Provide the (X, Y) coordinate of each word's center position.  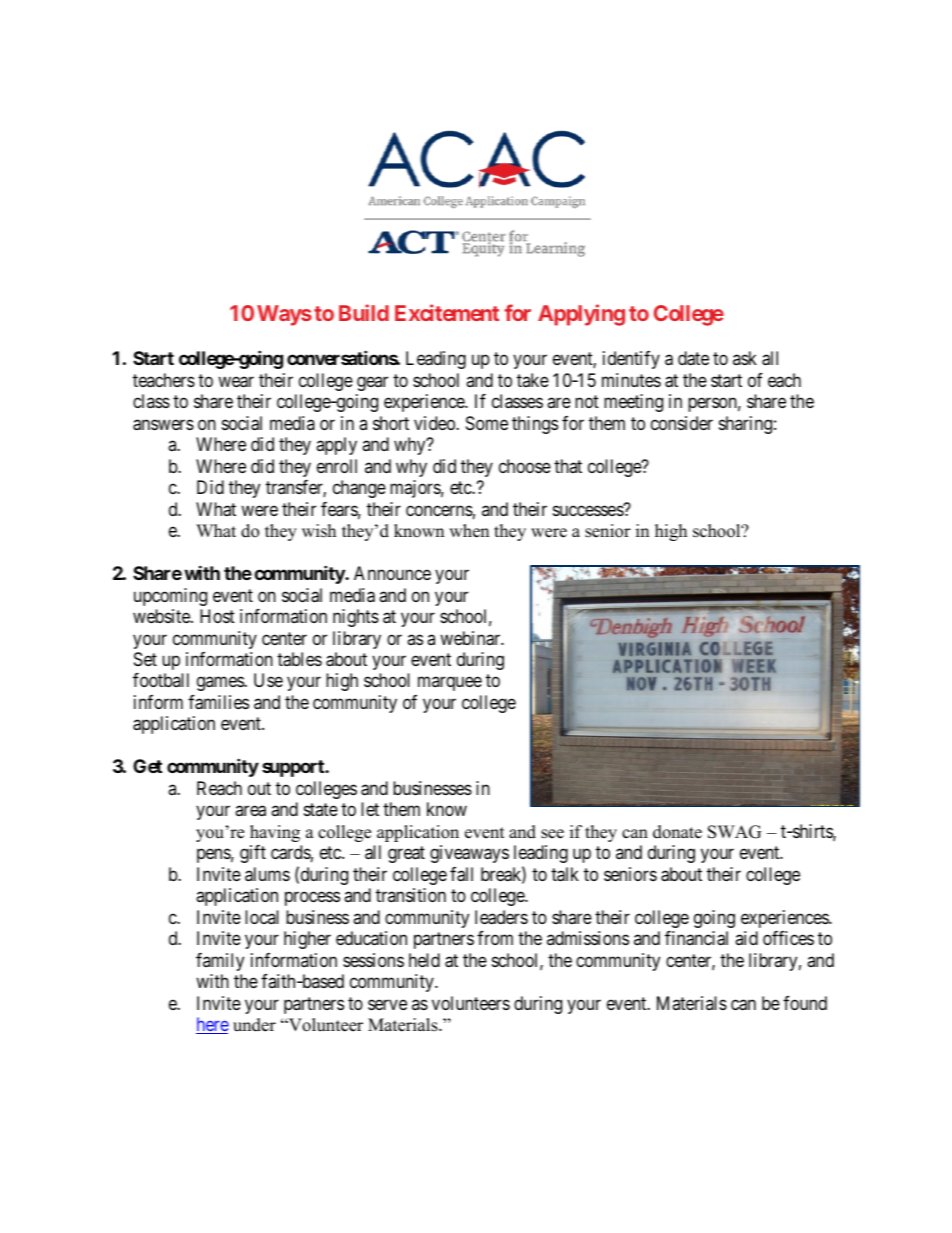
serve (387, 1004)
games (221, 684)
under (254, 1025)
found (805, 1003)
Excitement (447, 312)
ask (745, 358)
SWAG (734, 832)
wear (236, 382)
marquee (450, 684)
